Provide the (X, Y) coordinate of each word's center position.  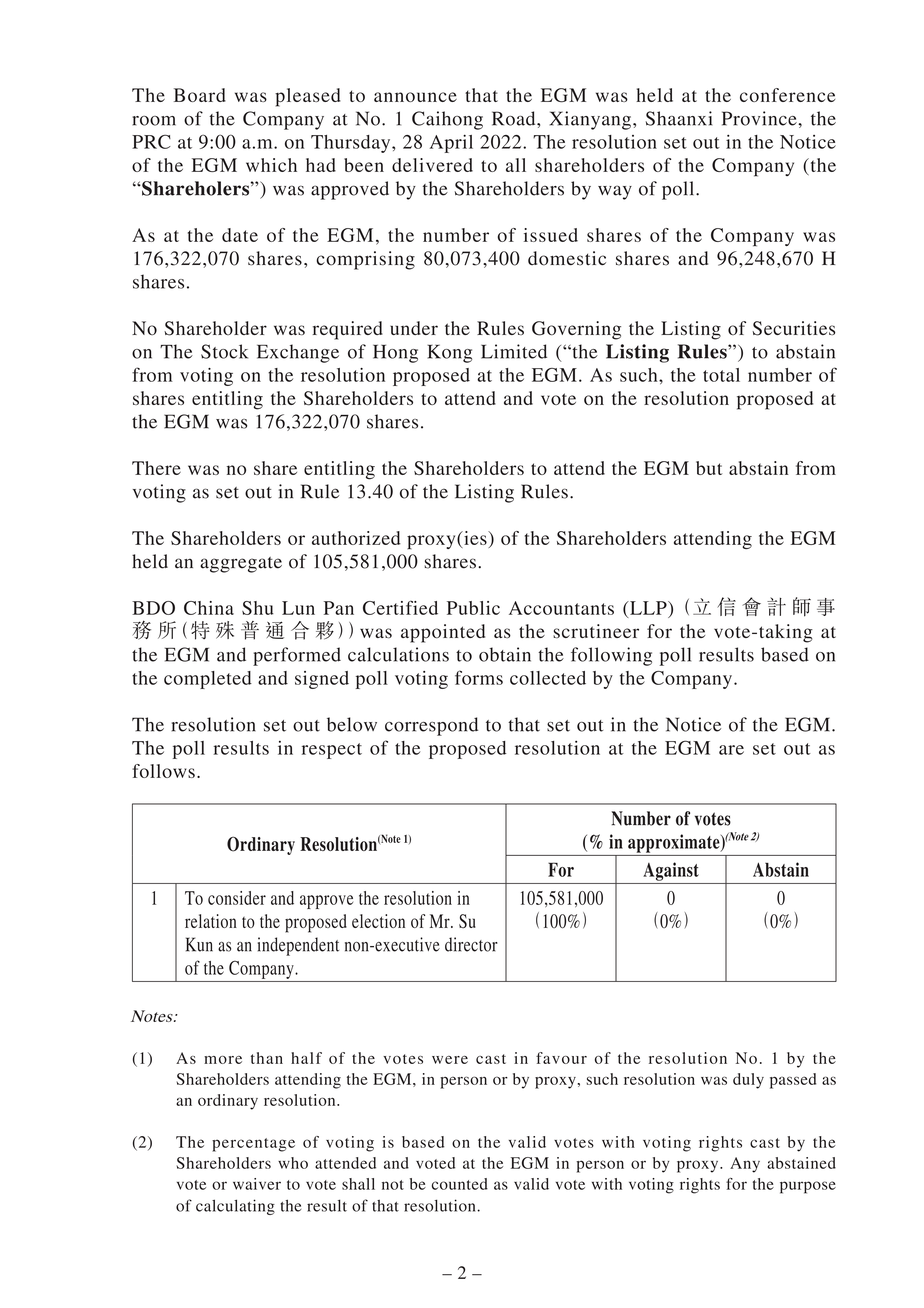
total (721, 375)
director (471, 944)
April (451, 143)
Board (200, 95)
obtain (505, 654)
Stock (224, 351)
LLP (648, 608)
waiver (257, 1184)
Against (671, 871)
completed (208, 680)
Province (760, 118)
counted (460, 1184)
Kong (449, 353)
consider (237, 898)
